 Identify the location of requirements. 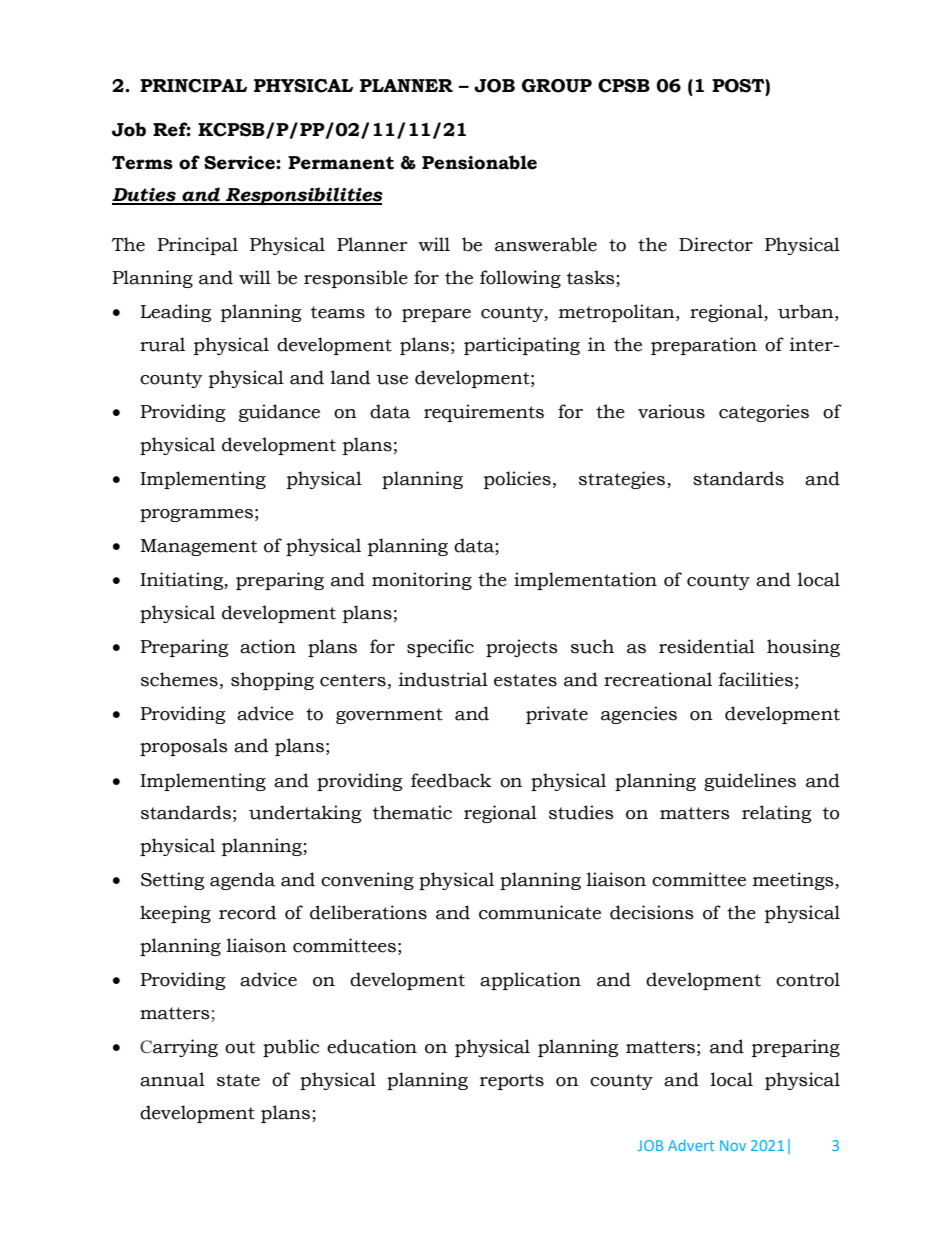
(484, 413).
